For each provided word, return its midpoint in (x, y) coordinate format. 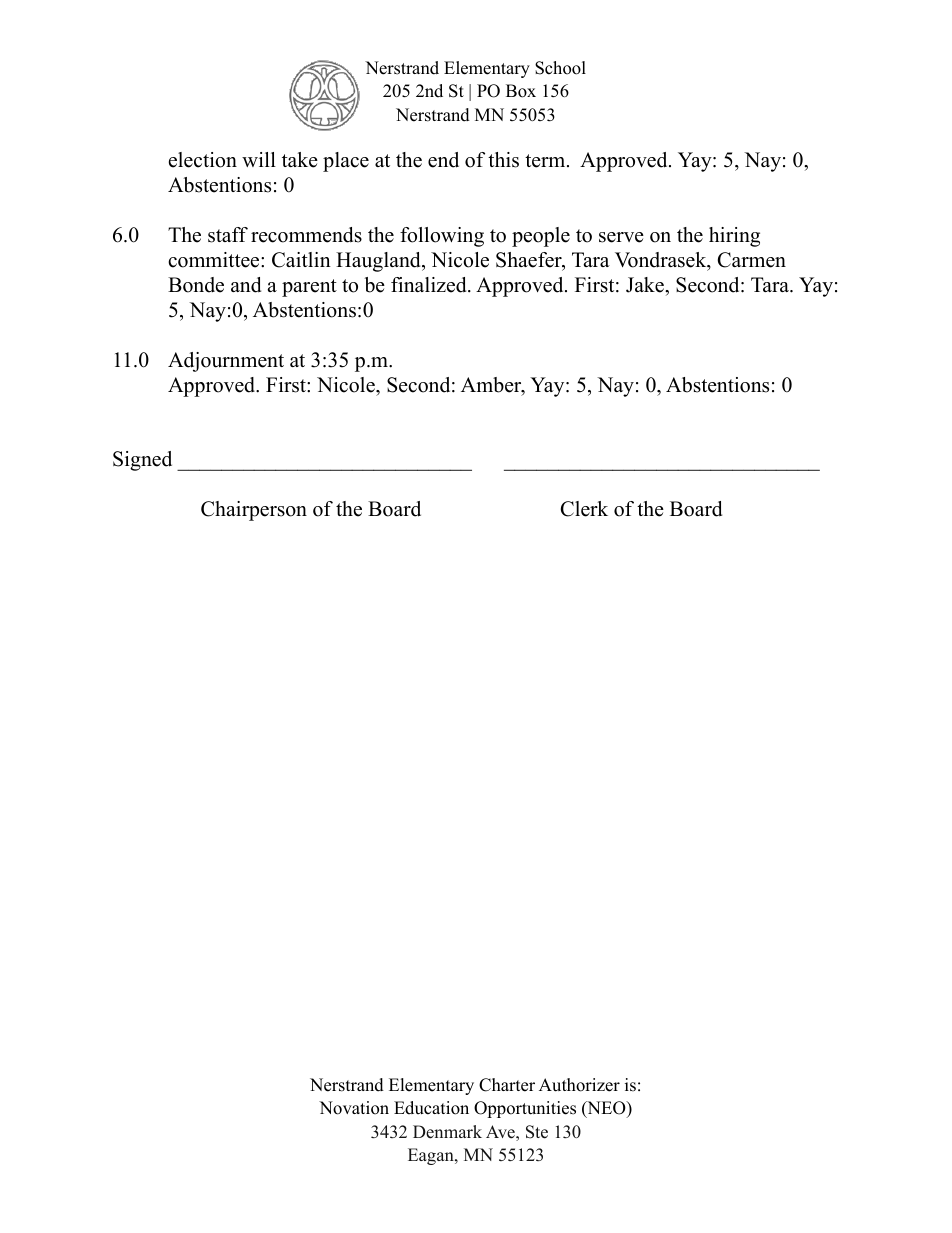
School (560, 68)
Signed (142, 461)
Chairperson (254, 511)
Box (521, 91)
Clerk (584, 509)
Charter (507, 1085)
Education (431, 1108)
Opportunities (525, 1109)
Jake (646, 285)
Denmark (447, 1132)
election (203, 160)
